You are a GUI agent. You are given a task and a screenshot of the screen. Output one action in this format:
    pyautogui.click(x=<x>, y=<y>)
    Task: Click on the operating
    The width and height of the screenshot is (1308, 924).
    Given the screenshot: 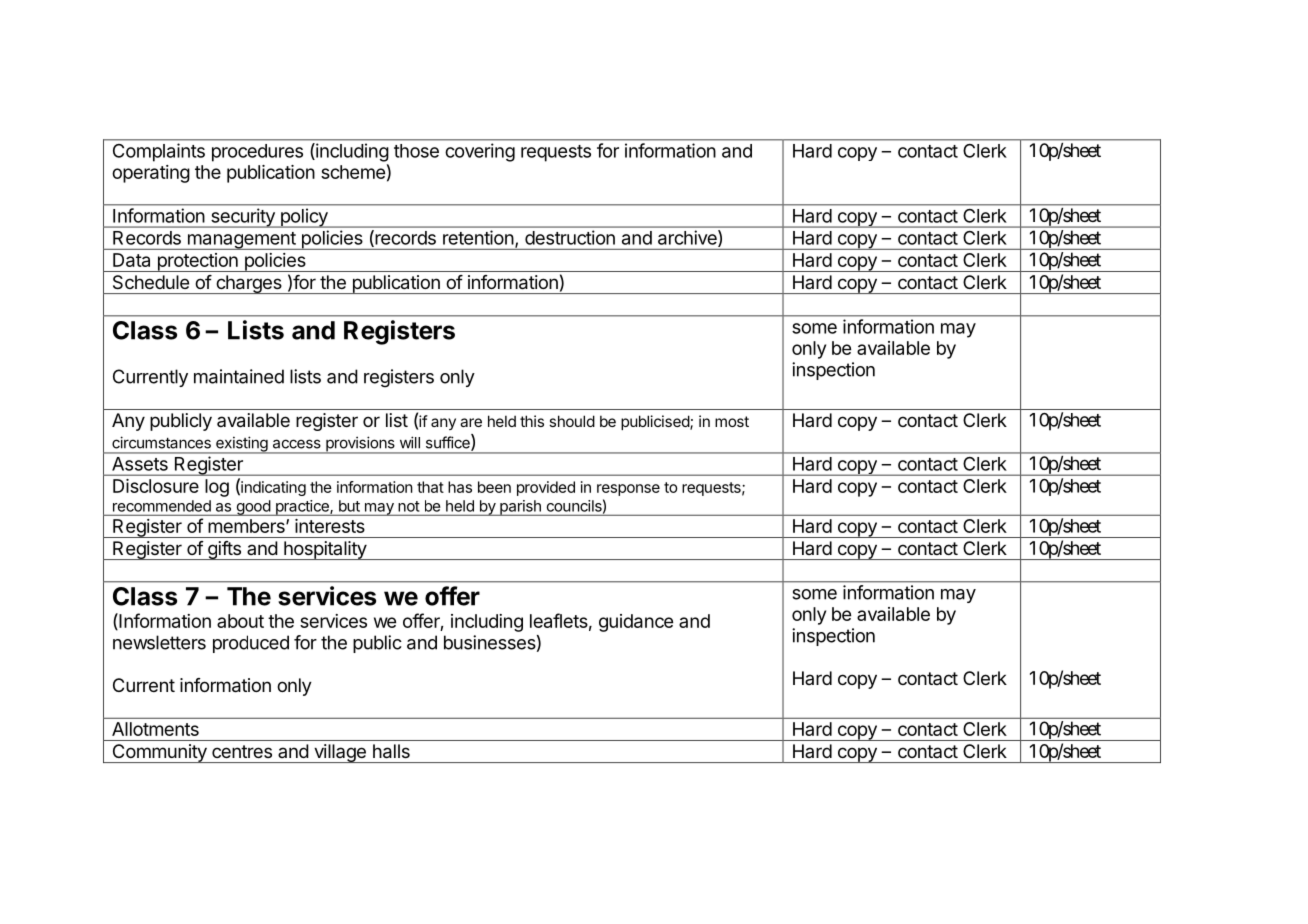 What is the action you would take?
    pyautogui.click(x=151, y=174)
